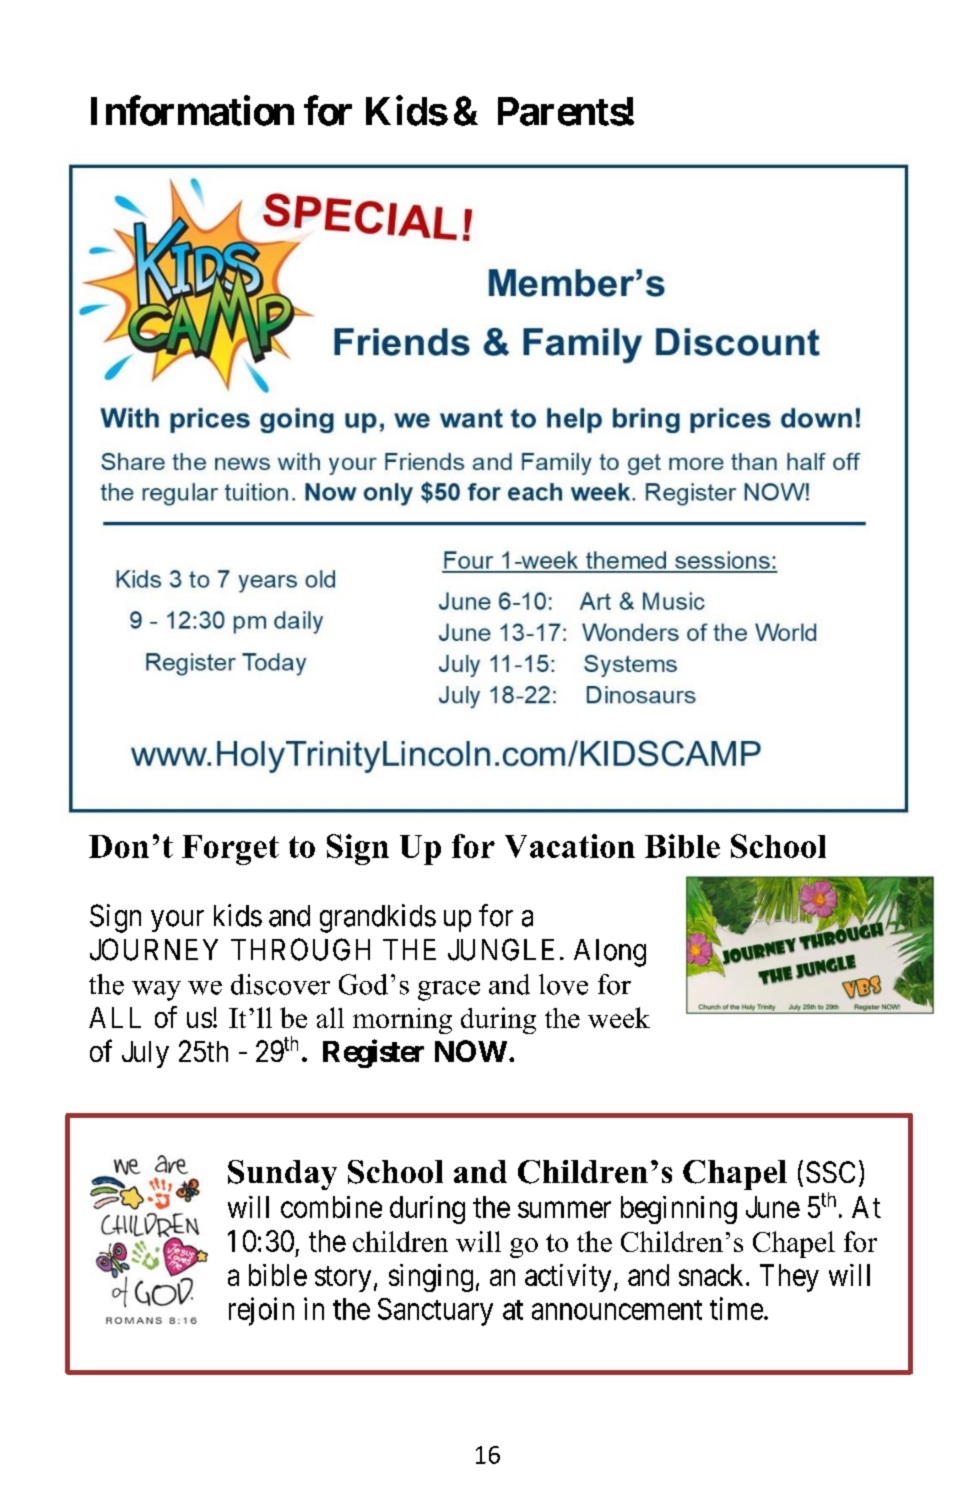 Image resolution: width=974 pixels, height=1506 pixels. Describe the element at coordinates (230, 850) in the screenshot. I see `Forget` at that location.
